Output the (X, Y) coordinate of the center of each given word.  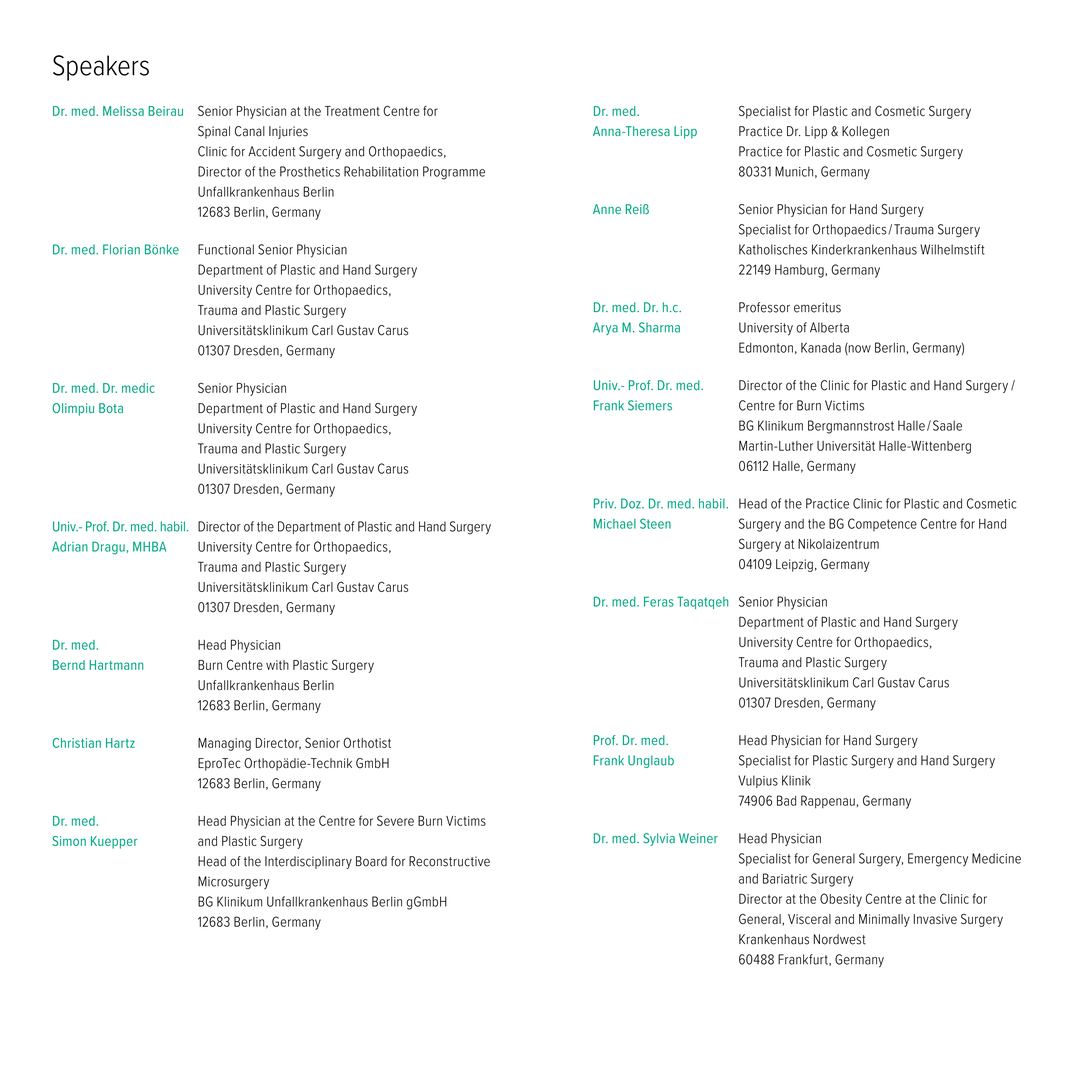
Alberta (829, 327)
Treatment (352, 111)
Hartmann (116, 665)
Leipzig (794, 565)
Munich (794, 171)
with (277, 665)
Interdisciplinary (308, 862)
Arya (605, 328)
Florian (121, 249)
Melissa (123, 111)
